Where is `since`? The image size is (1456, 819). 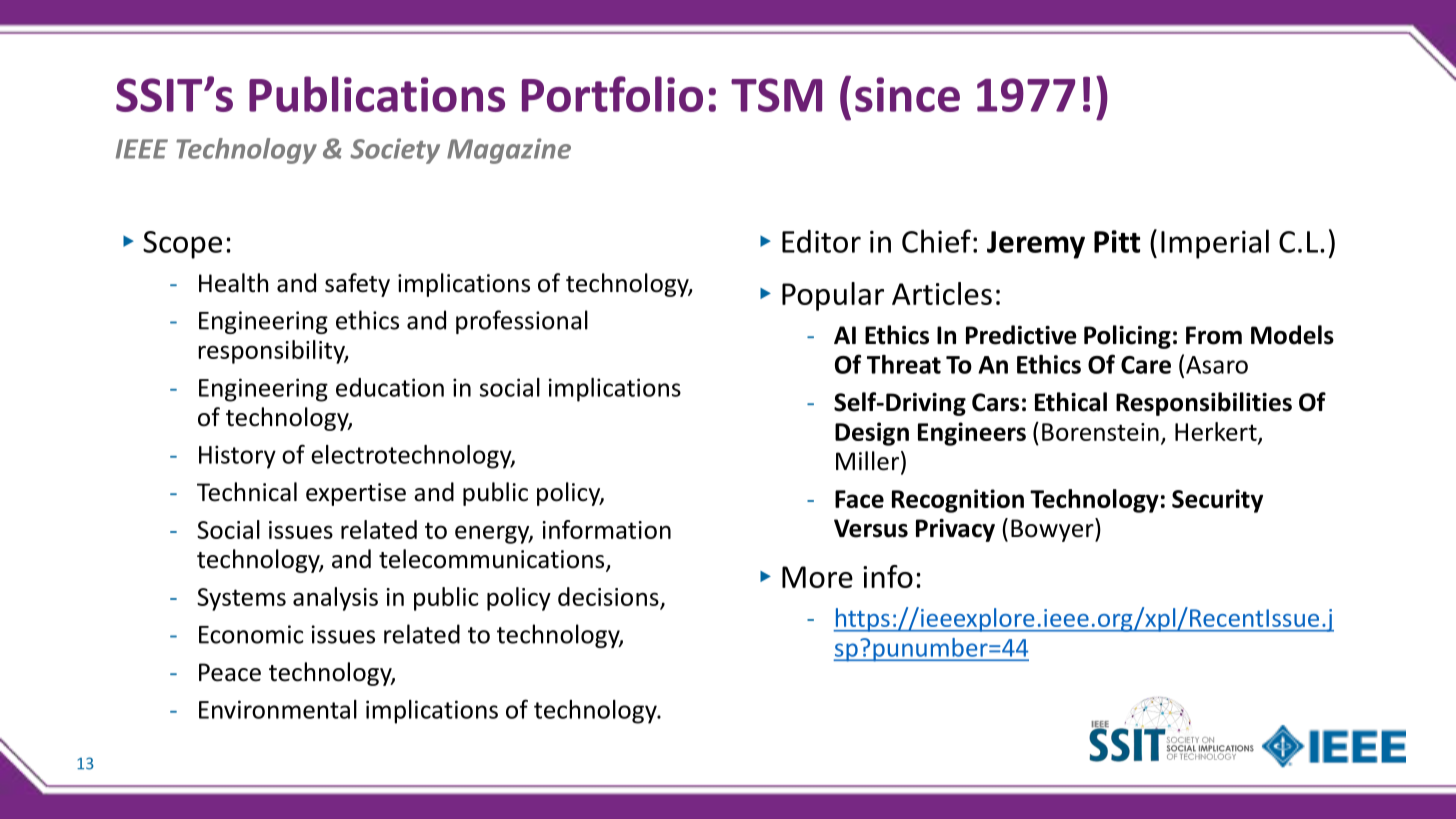
since is located at coordinates (907, 94).
